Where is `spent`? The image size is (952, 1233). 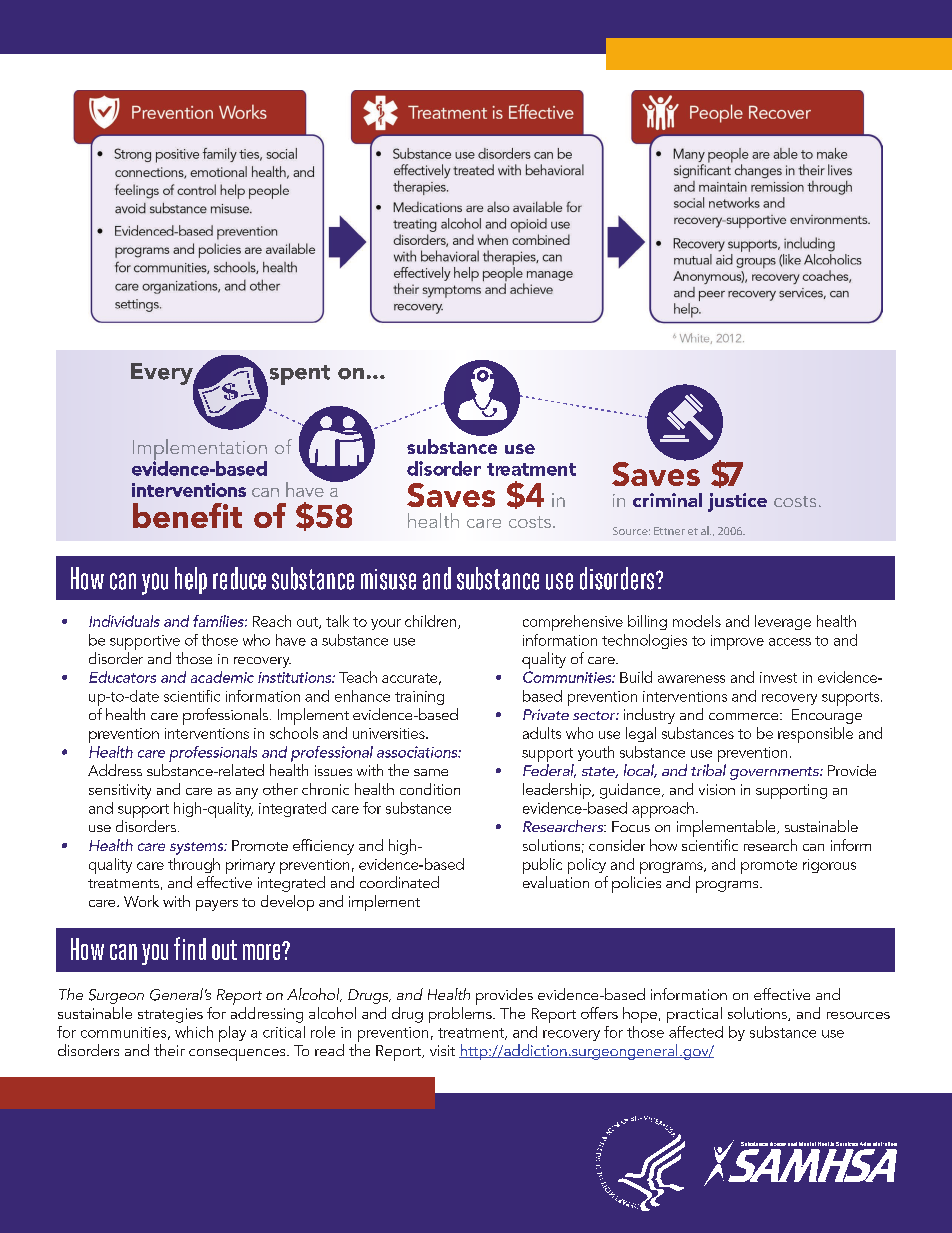
spent is located at coordinates (298, 376).
